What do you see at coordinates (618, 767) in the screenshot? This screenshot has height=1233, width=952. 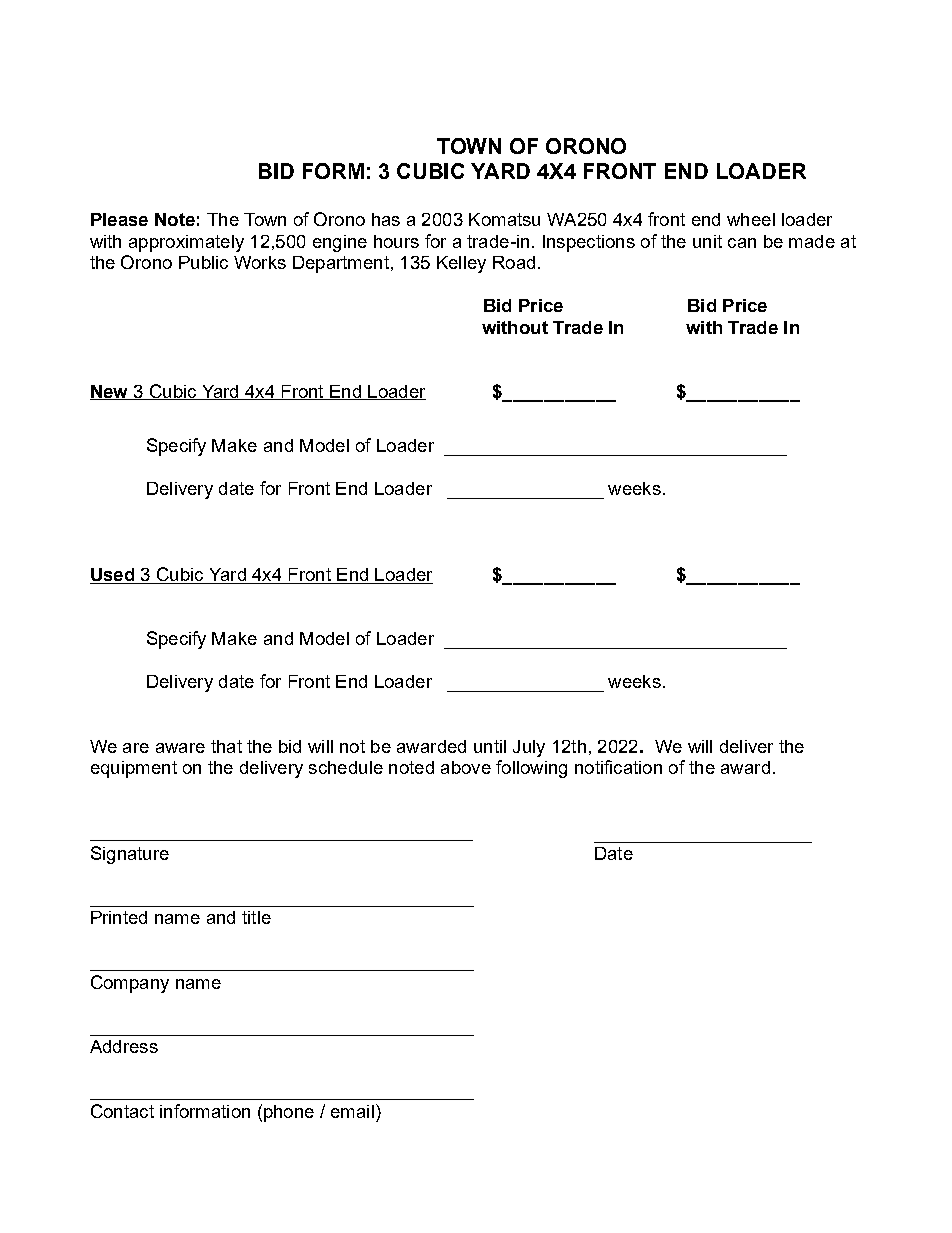 I see `notification` at bounding box center [618, 767].
